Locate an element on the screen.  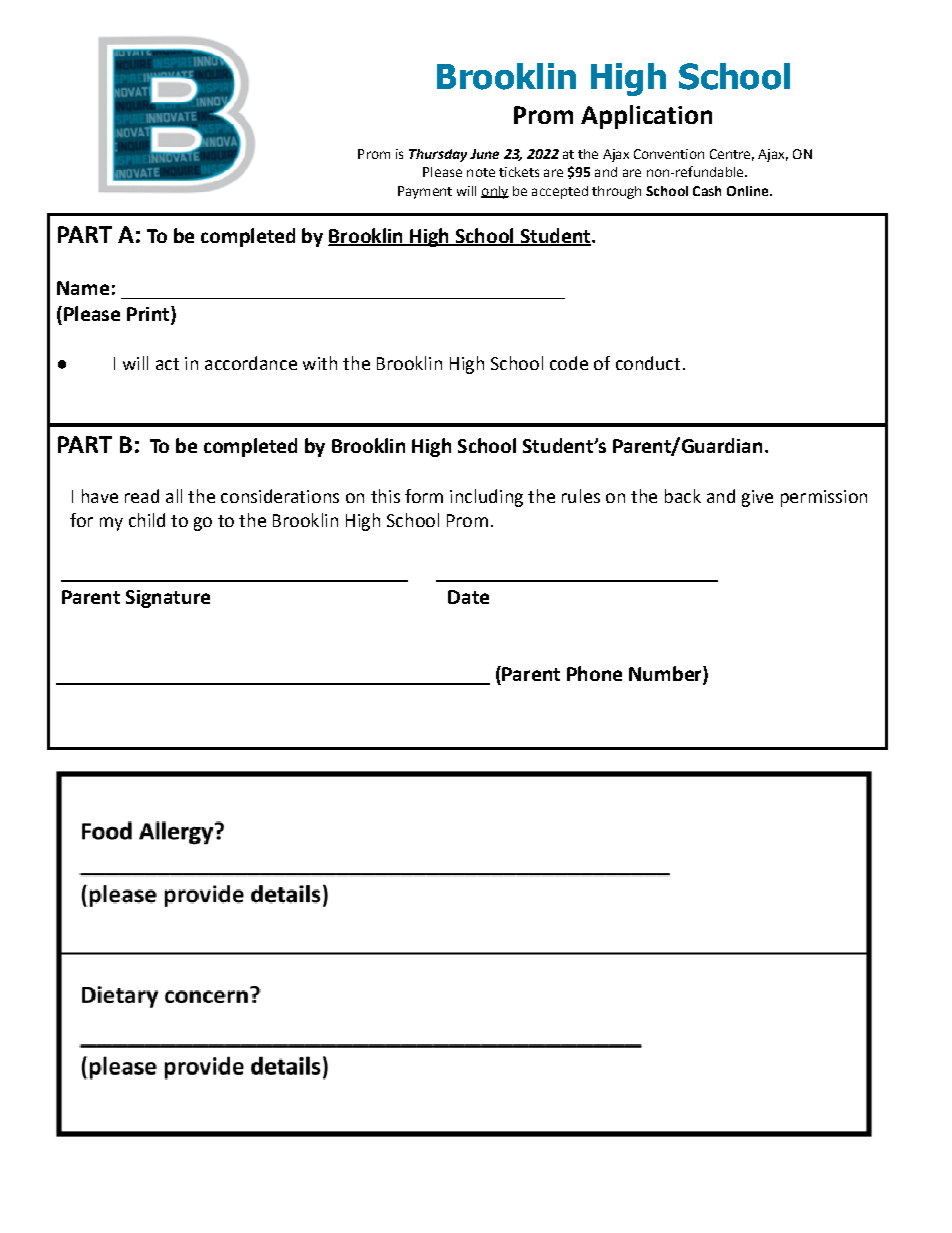
June is located at coordinates (484, 154).
